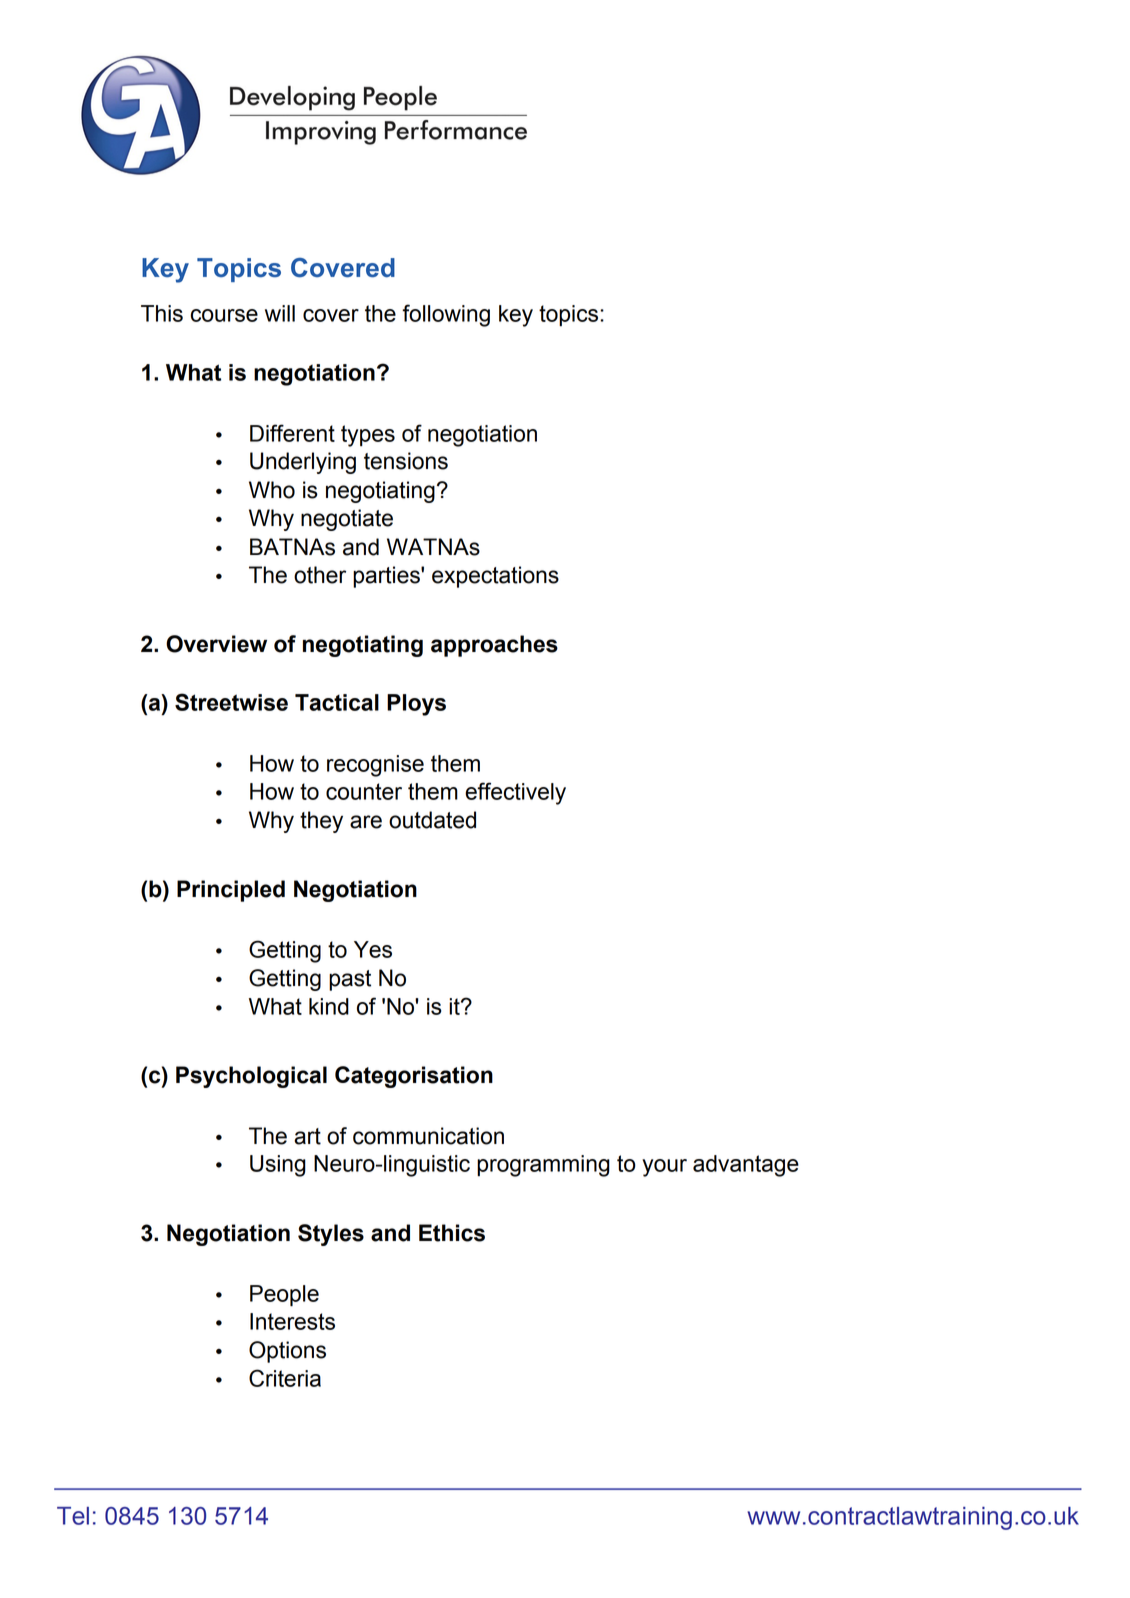  Describe the element at coordinates (73, 1516) in the screenshot. I see `Tel` at that location.
